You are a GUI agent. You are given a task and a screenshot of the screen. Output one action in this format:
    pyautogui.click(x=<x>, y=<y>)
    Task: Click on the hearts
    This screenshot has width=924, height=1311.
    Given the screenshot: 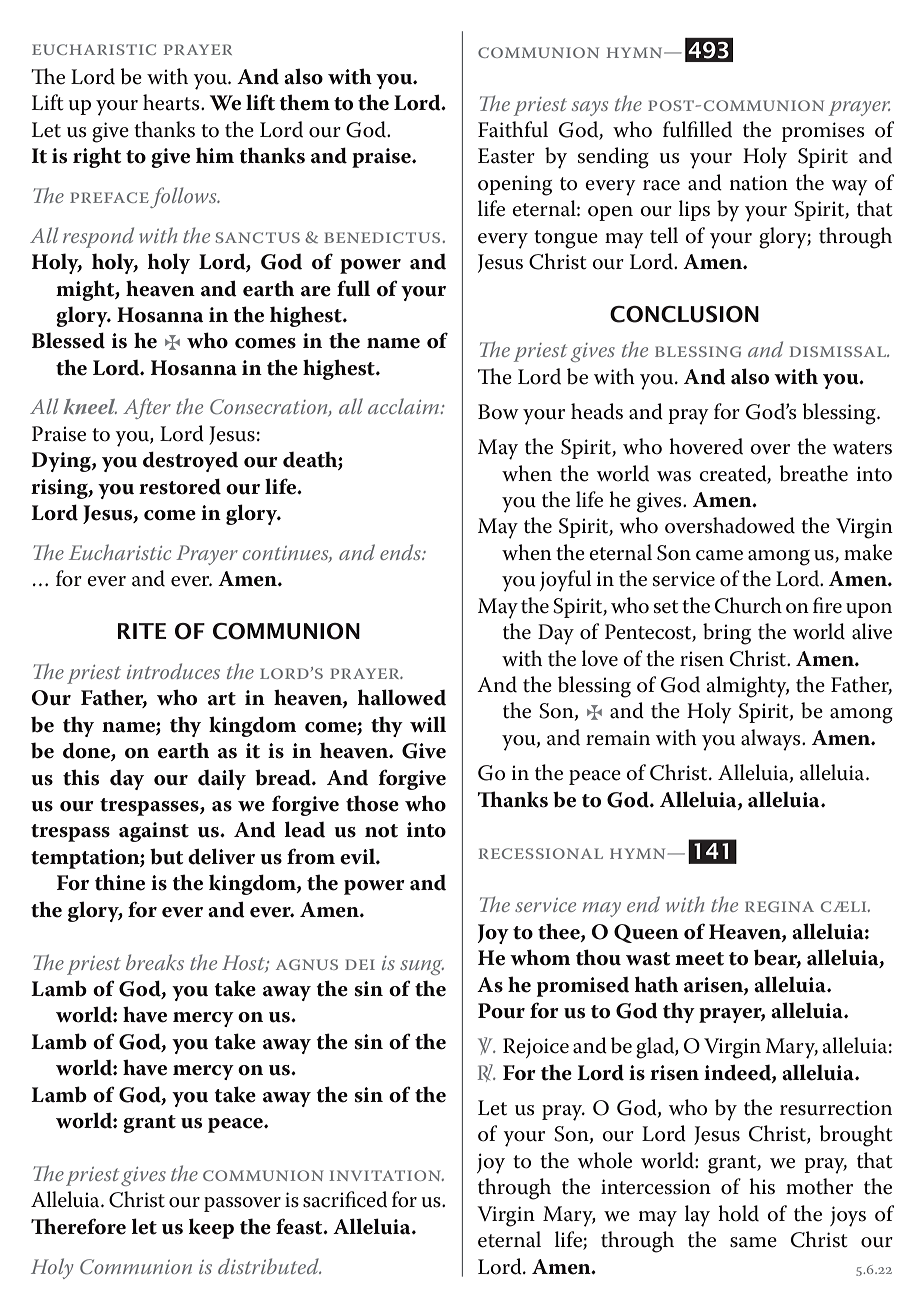 What is the action you would take?
    pyautogui.click(x=172, y=102)
